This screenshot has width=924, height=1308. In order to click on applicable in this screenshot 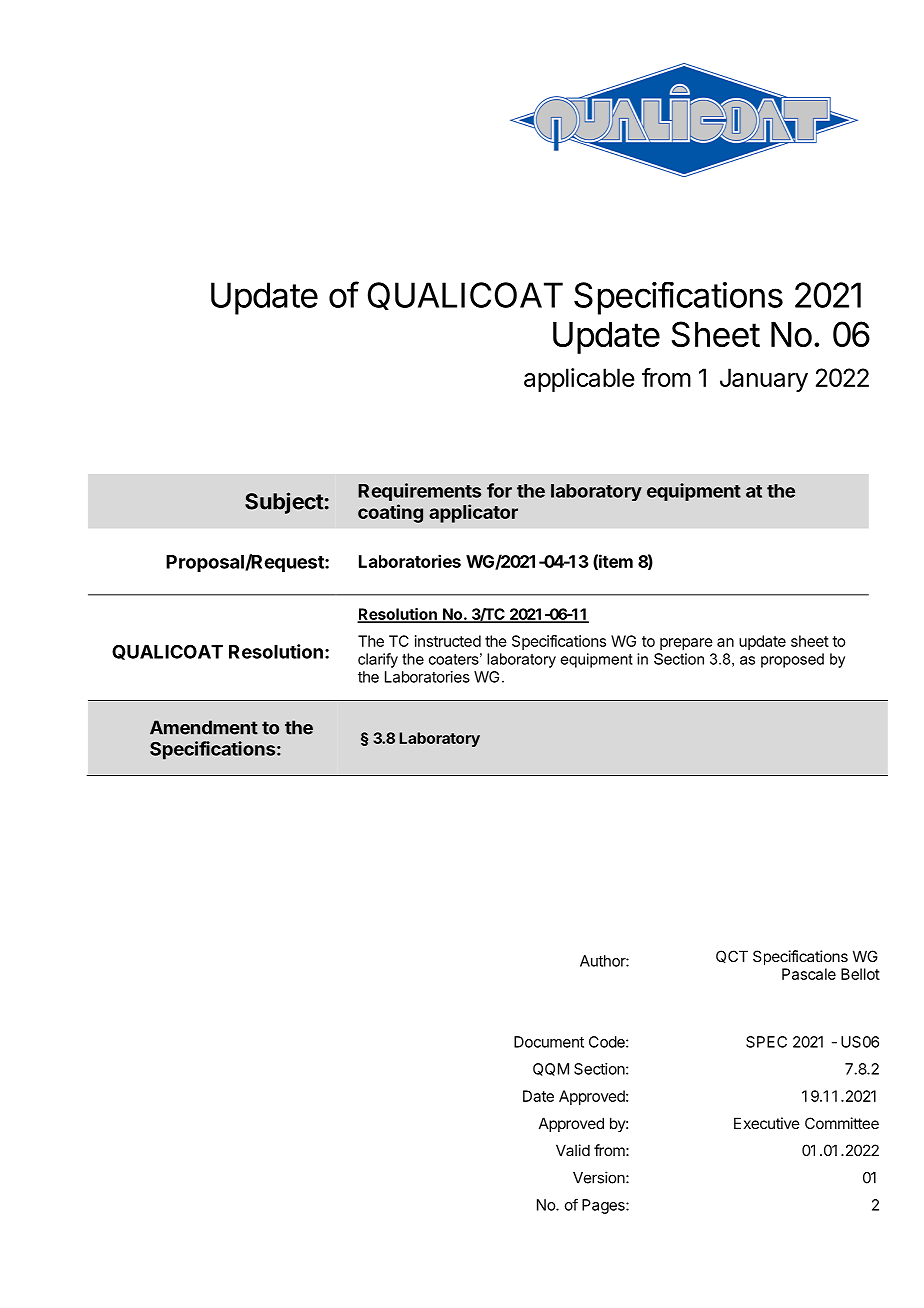, I will do `click(579, 380)`.
